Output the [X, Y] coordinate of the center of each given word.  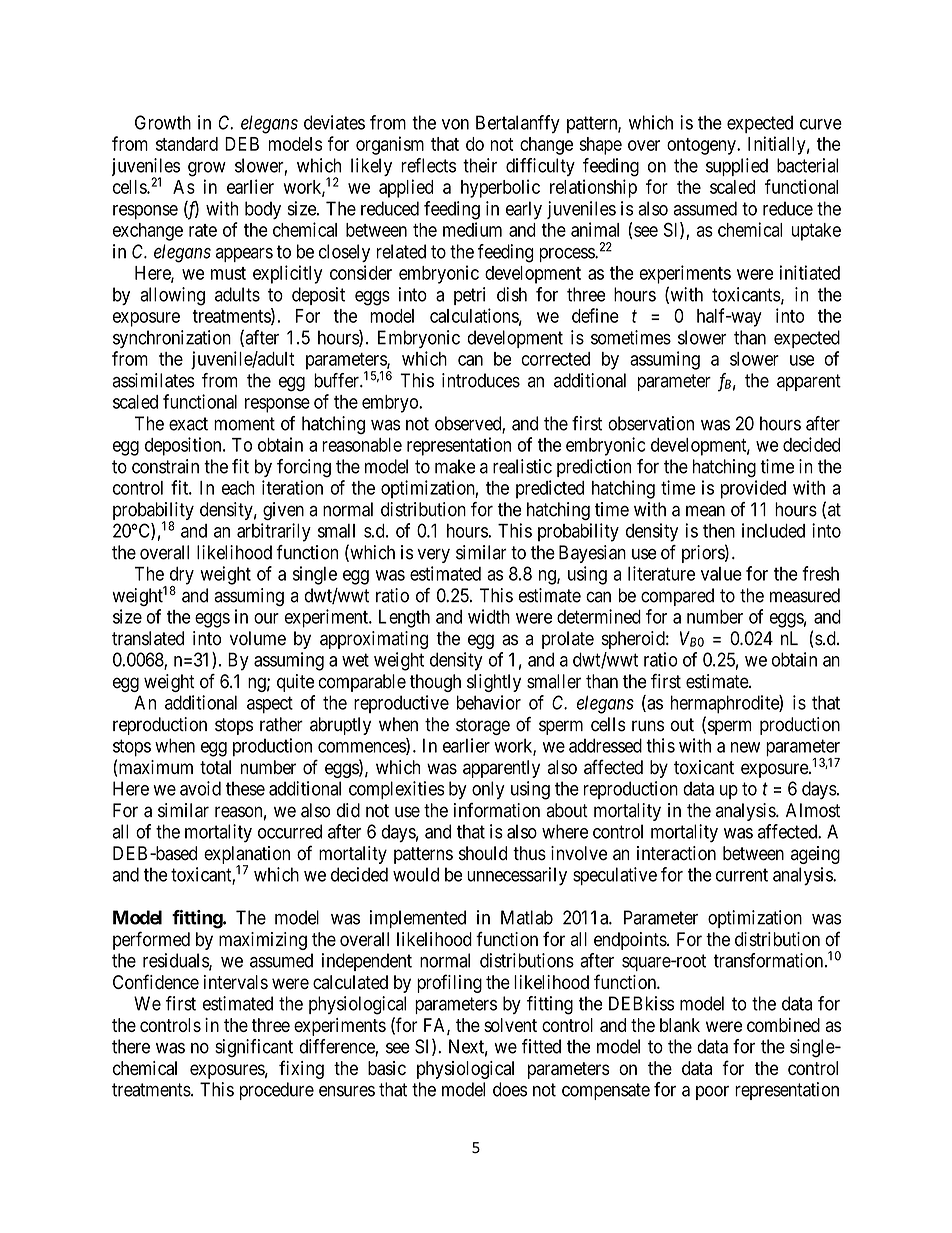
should [483, 853]
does [510, 1089]
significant [254, 1048]
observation [651, 423]
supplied [737, 167]
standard [187, 144]
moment [244, 424]
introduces [481, 380]
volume [258, 638]
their [480, 165]
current [742, 875]
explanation [247, 856]
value [721, 574]
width [489, 616]
